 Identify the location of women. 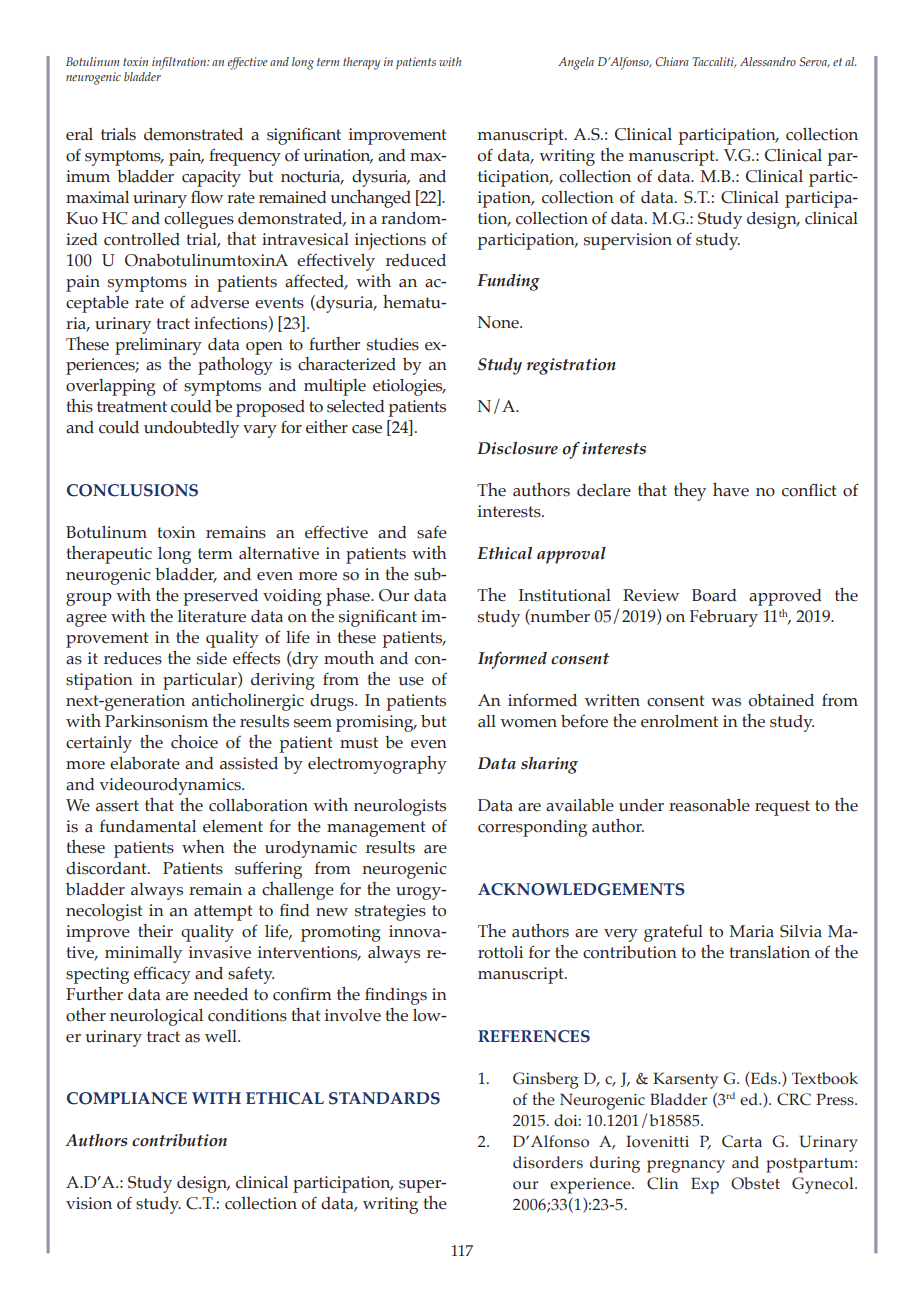
(528, 723).
